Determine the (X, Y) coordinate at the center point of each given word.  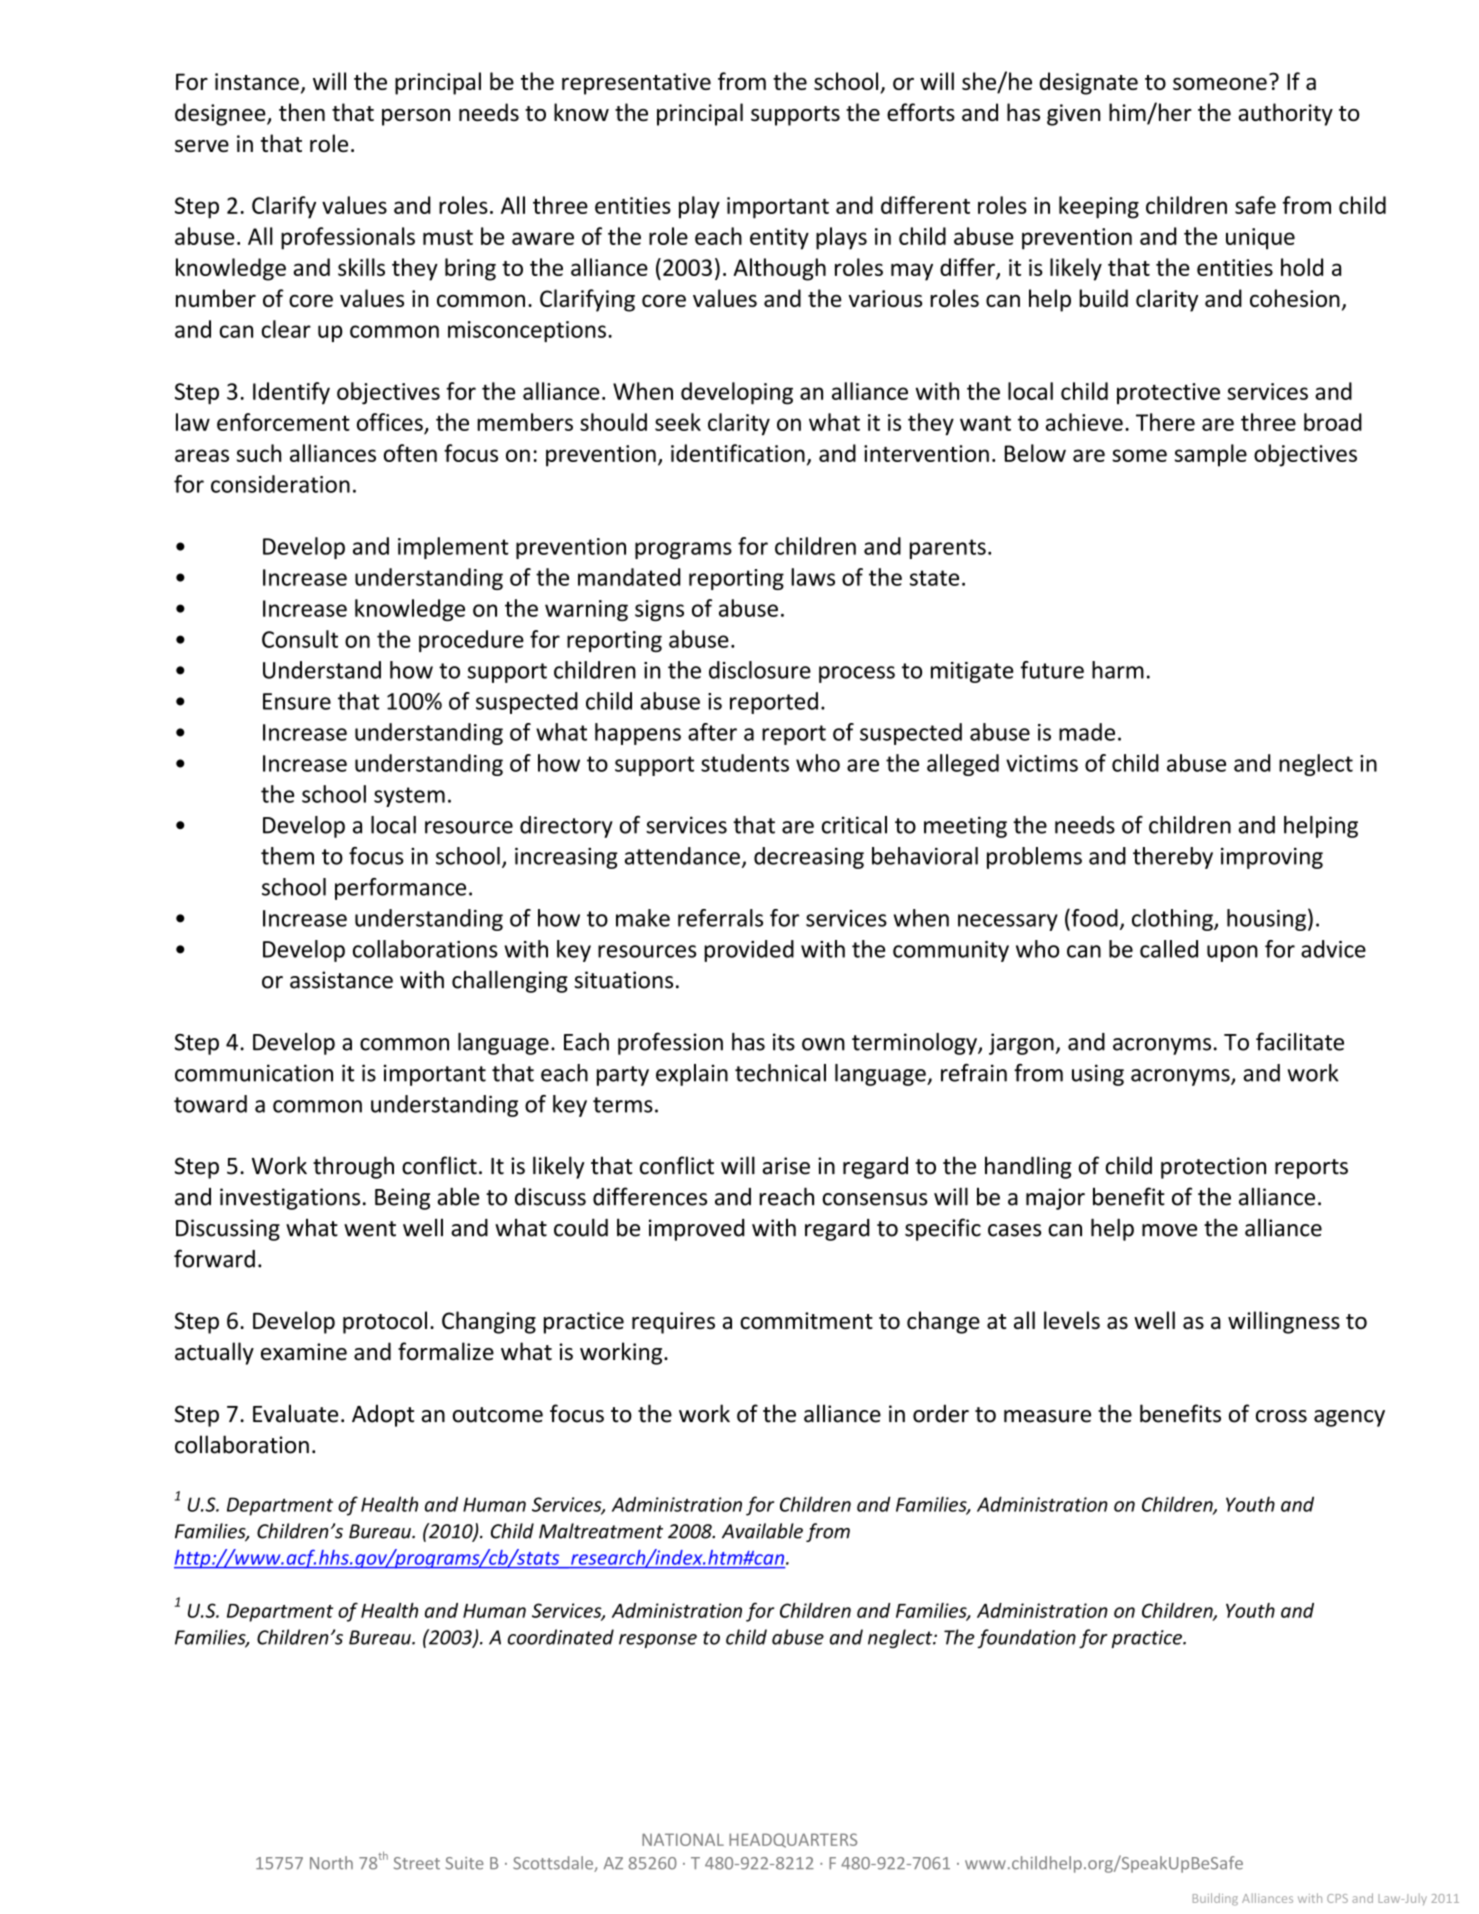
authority (1285, 114)
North (331, 1863)
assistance (341, 980)
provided (749, 951)
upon (1232, 953)
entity (779, 239)
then (302, 112)
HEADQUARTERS (793, 1840)
